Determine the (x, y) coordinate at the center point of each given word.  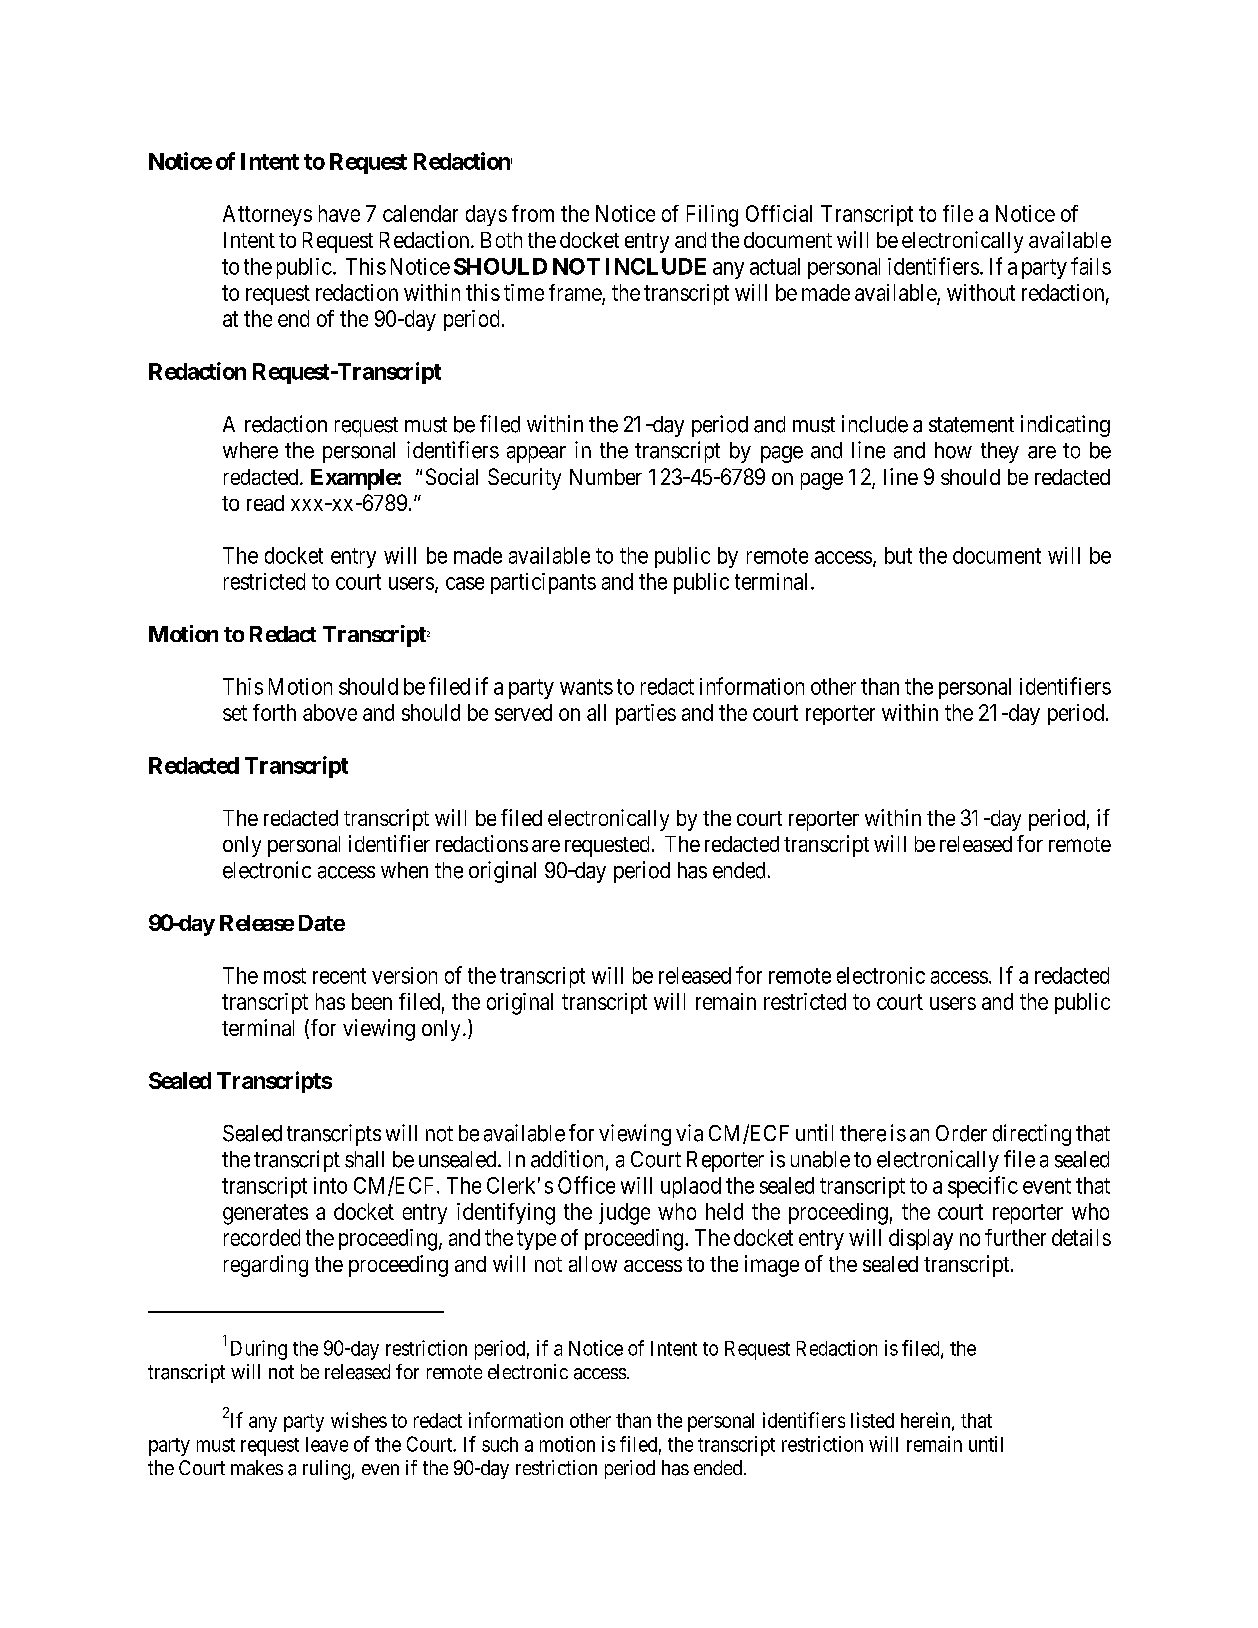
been (372, 1001)
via (689, 1133)
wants (586, 687)
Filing (712, 216)
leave (327, 1444)
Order (961, 1133)
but (898, 555)
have (339, 213)
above (330, 712)
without (981, 292)
